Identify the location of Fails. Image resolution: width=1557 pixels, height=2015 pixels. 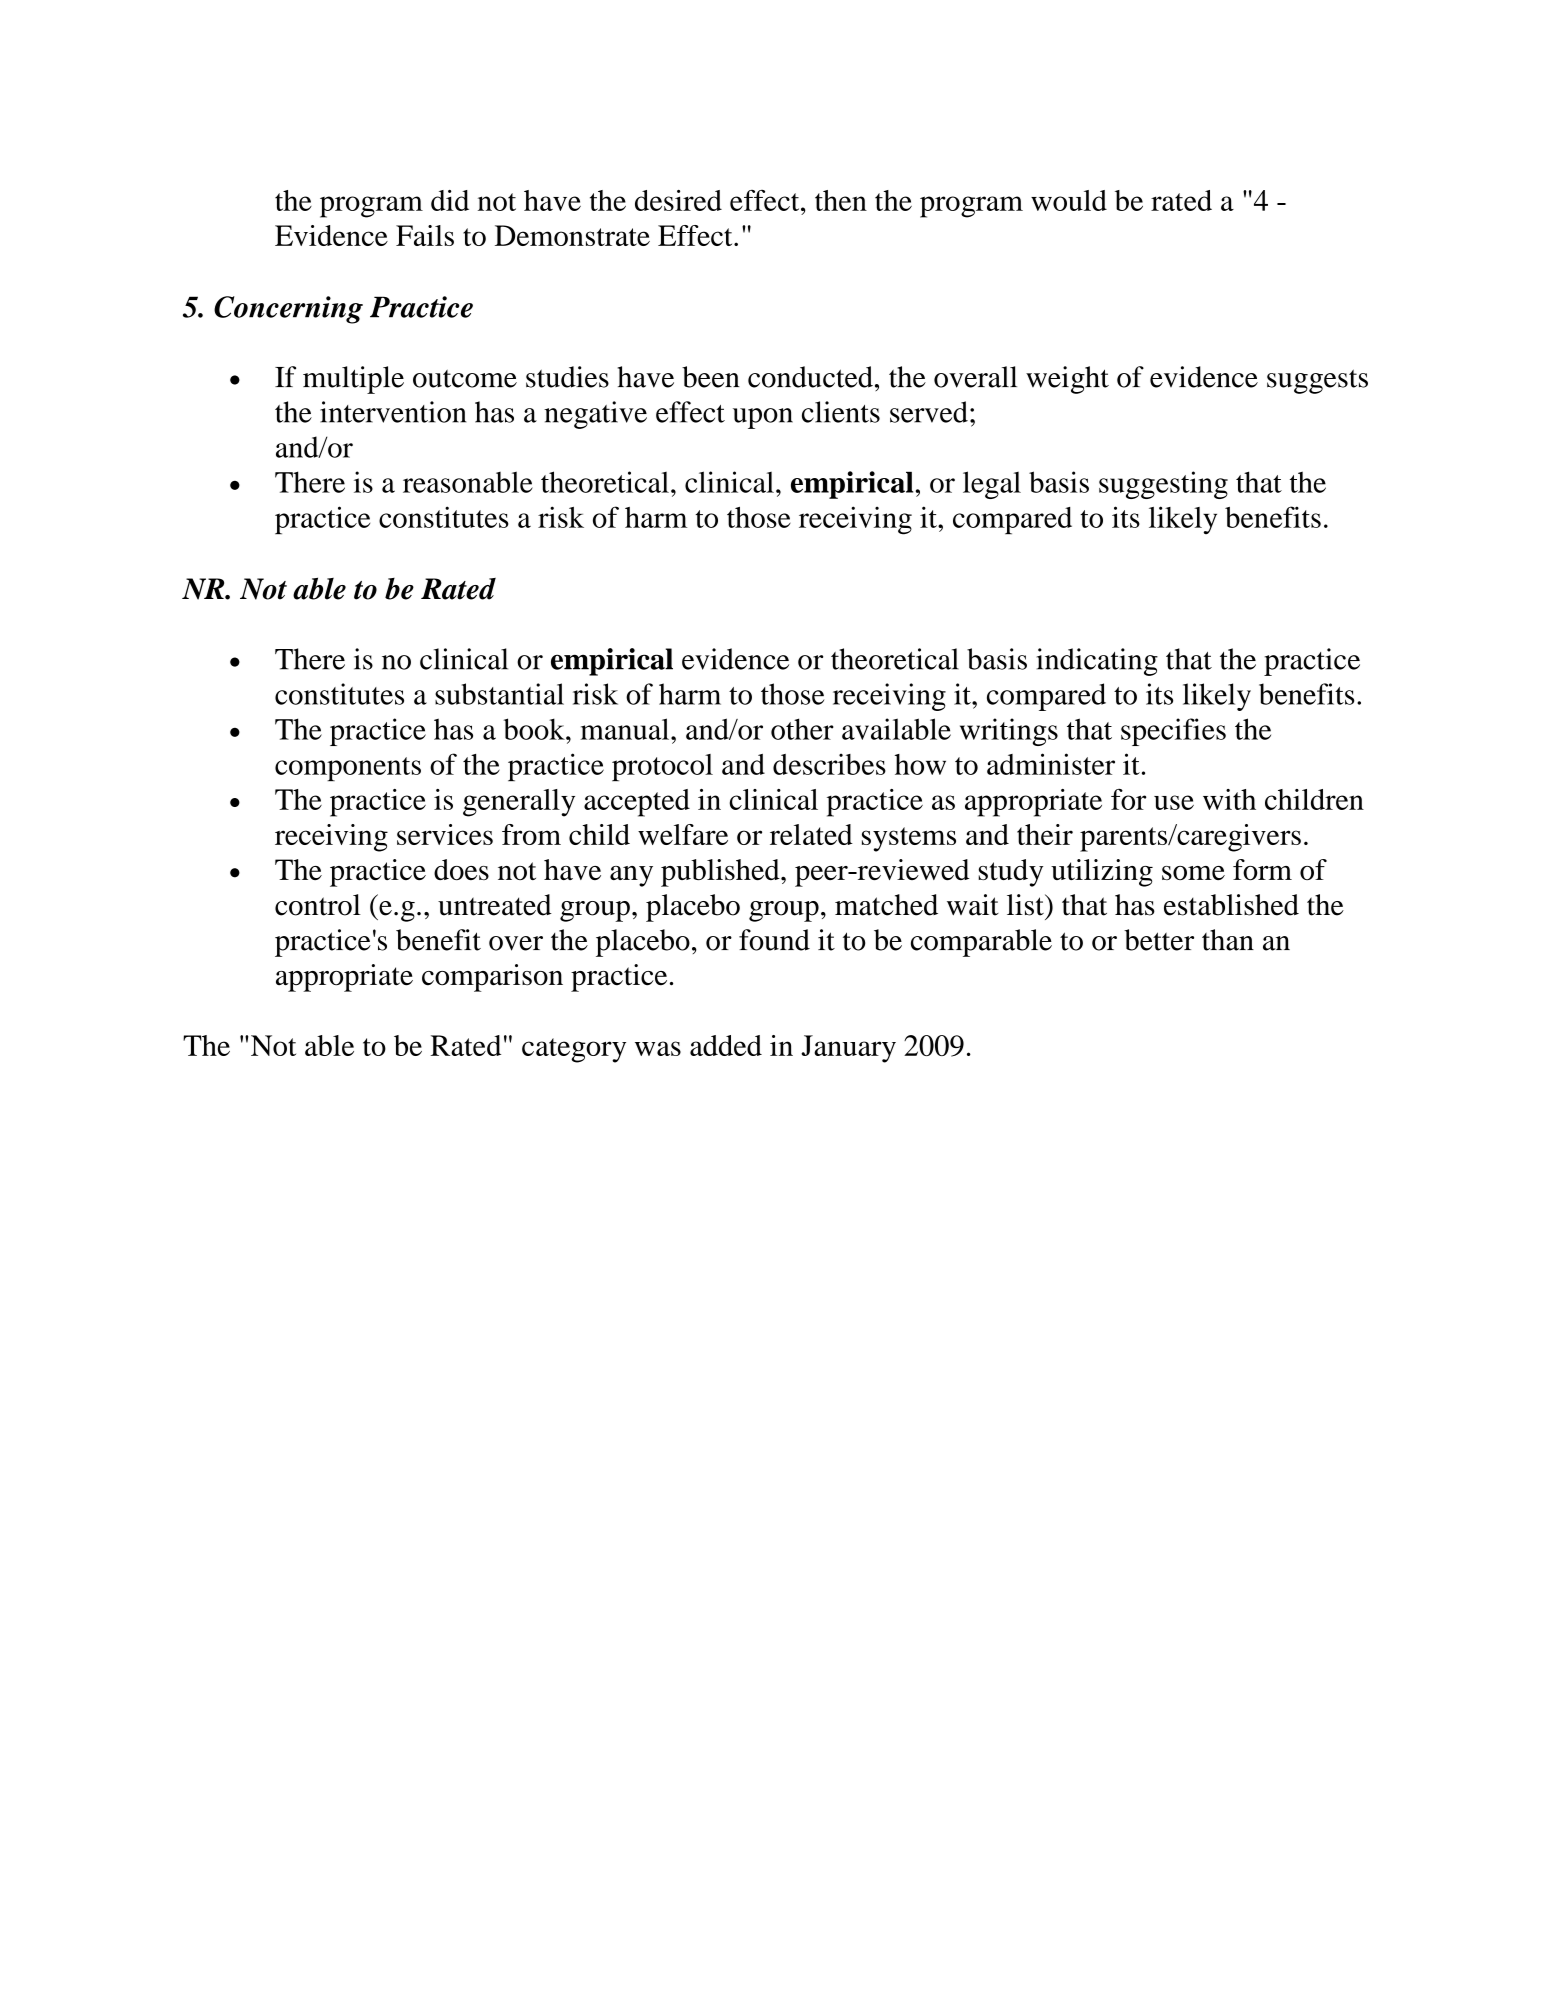
(425, 235).
